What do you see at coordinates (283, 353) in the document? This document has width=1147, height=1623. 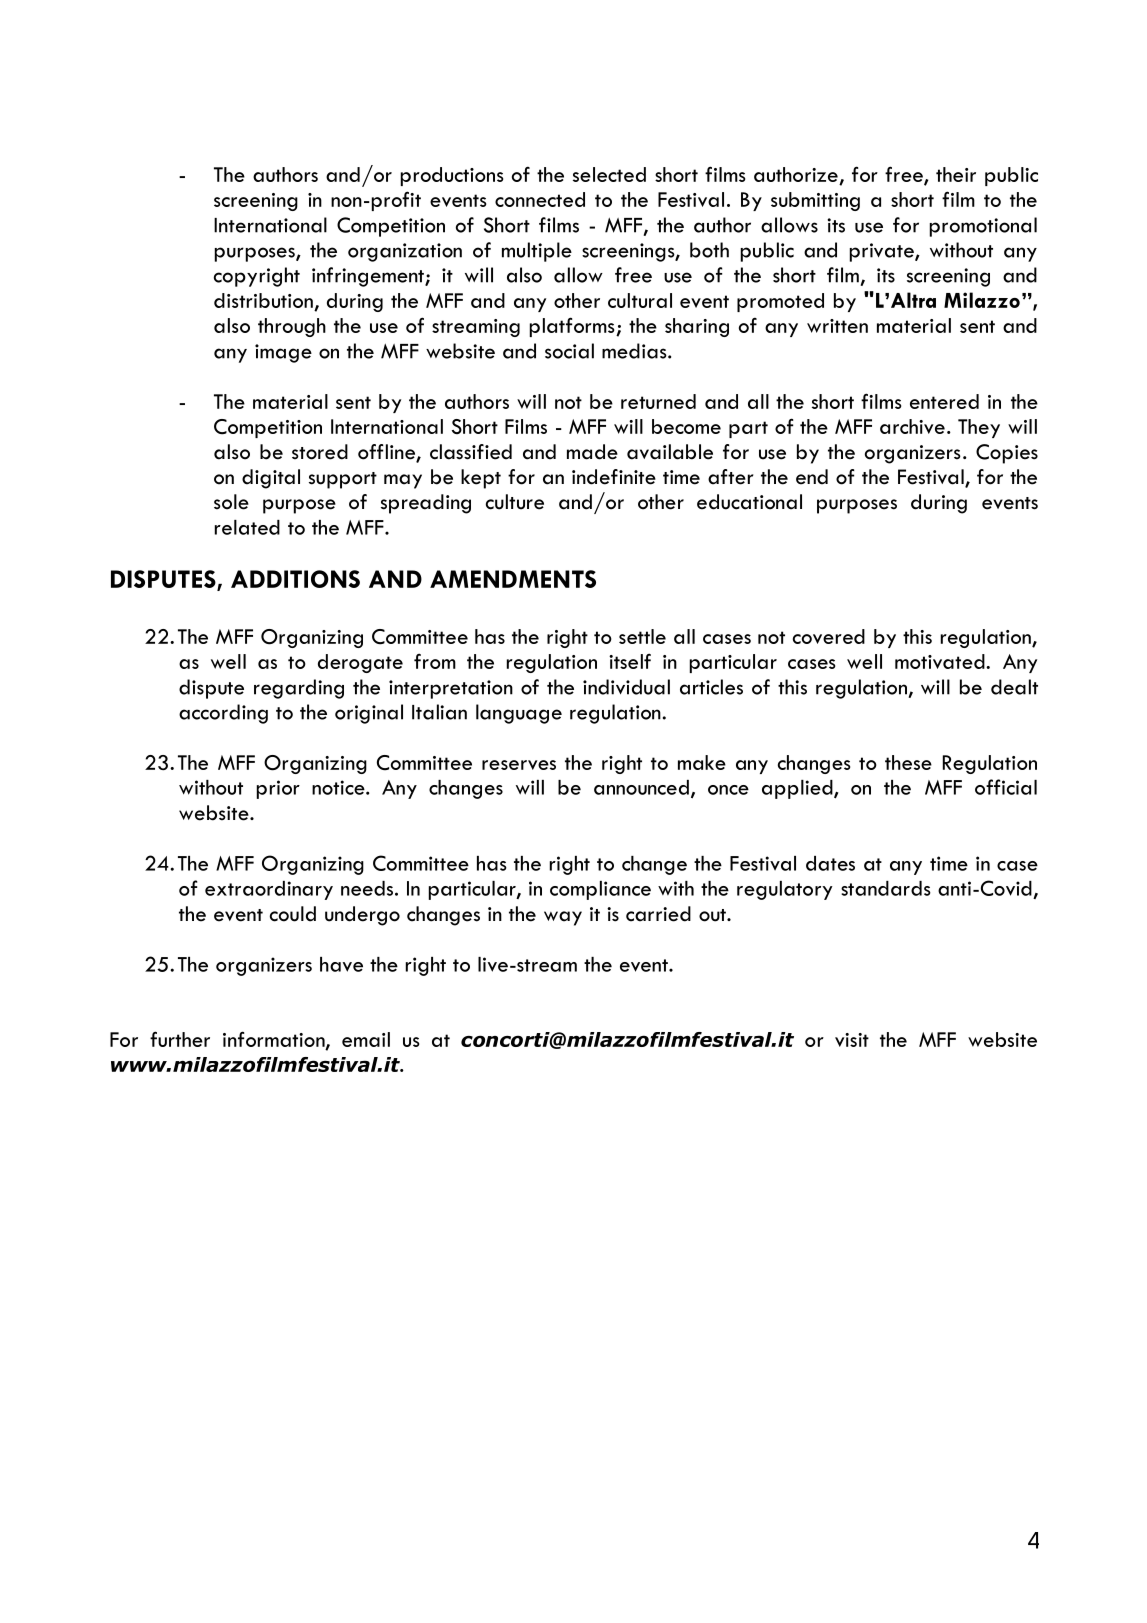 I see `image` at bounding box center [283, 353].
